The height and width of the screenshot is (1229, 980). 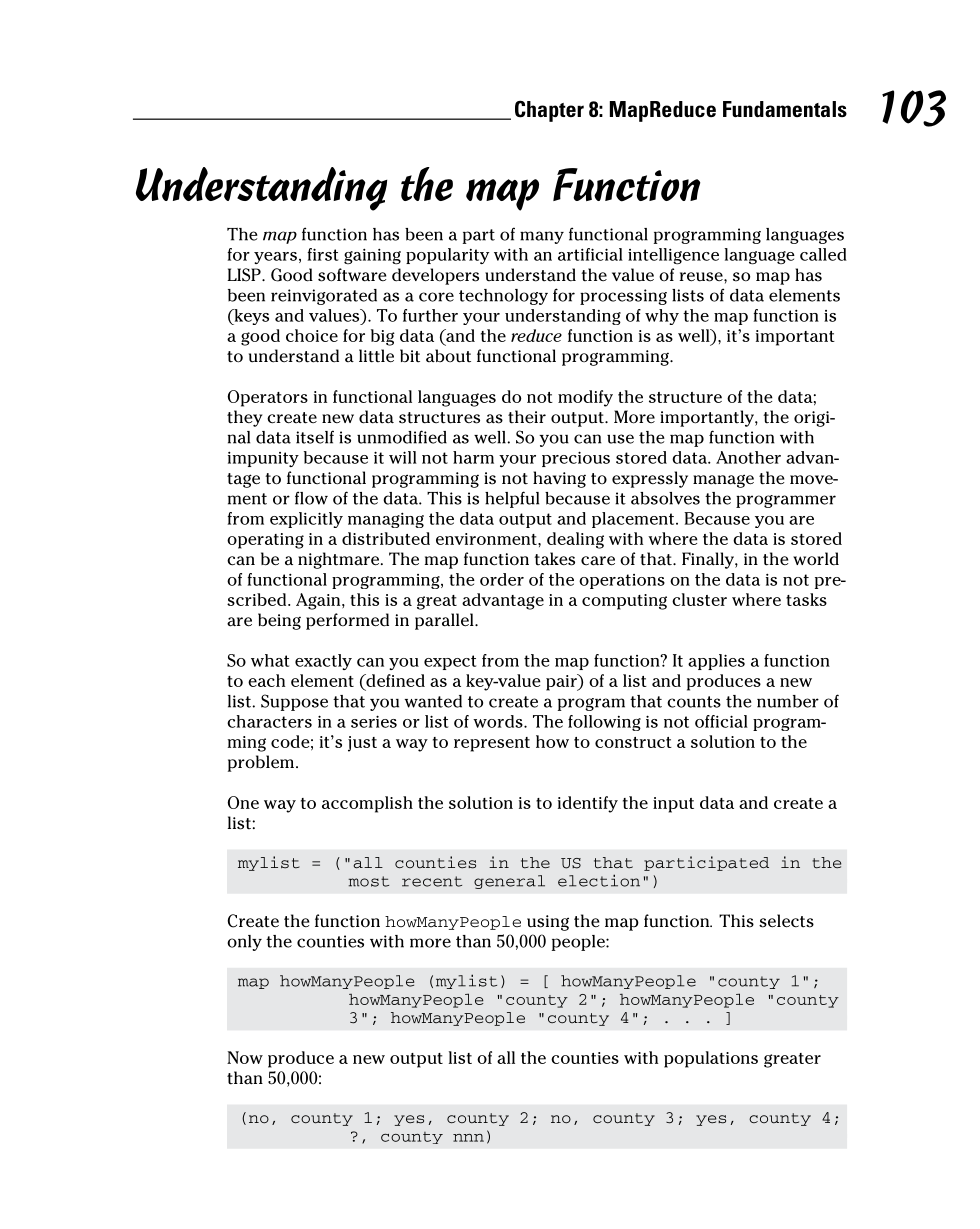 I want to click on Suppose, so click(x=294, y=702).
